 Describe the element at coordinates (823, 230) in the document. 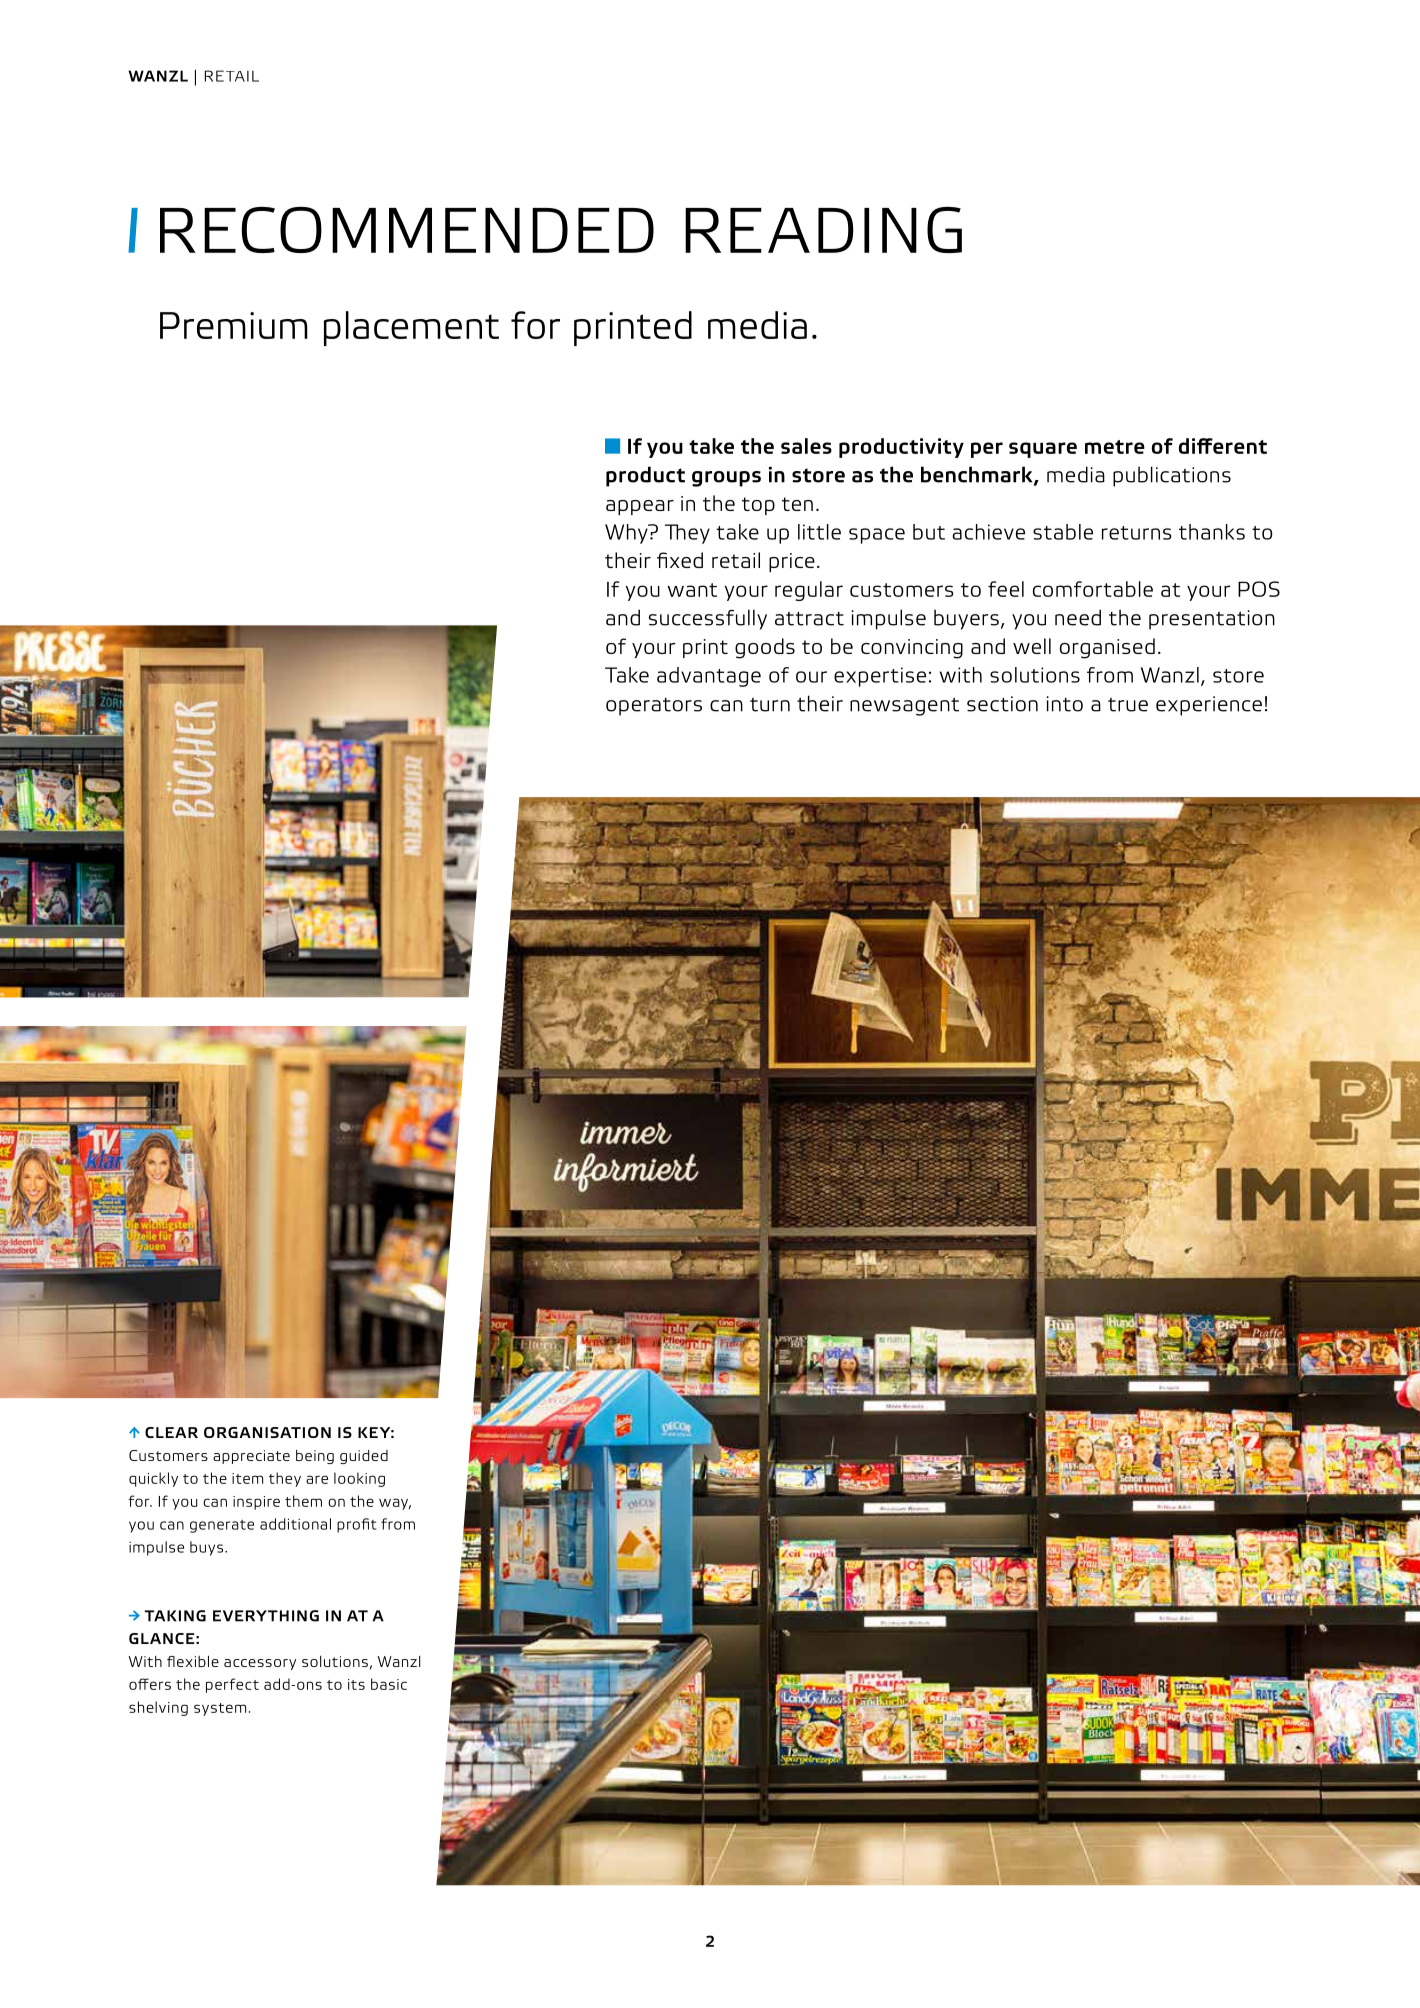

I see `READING` at that location.
